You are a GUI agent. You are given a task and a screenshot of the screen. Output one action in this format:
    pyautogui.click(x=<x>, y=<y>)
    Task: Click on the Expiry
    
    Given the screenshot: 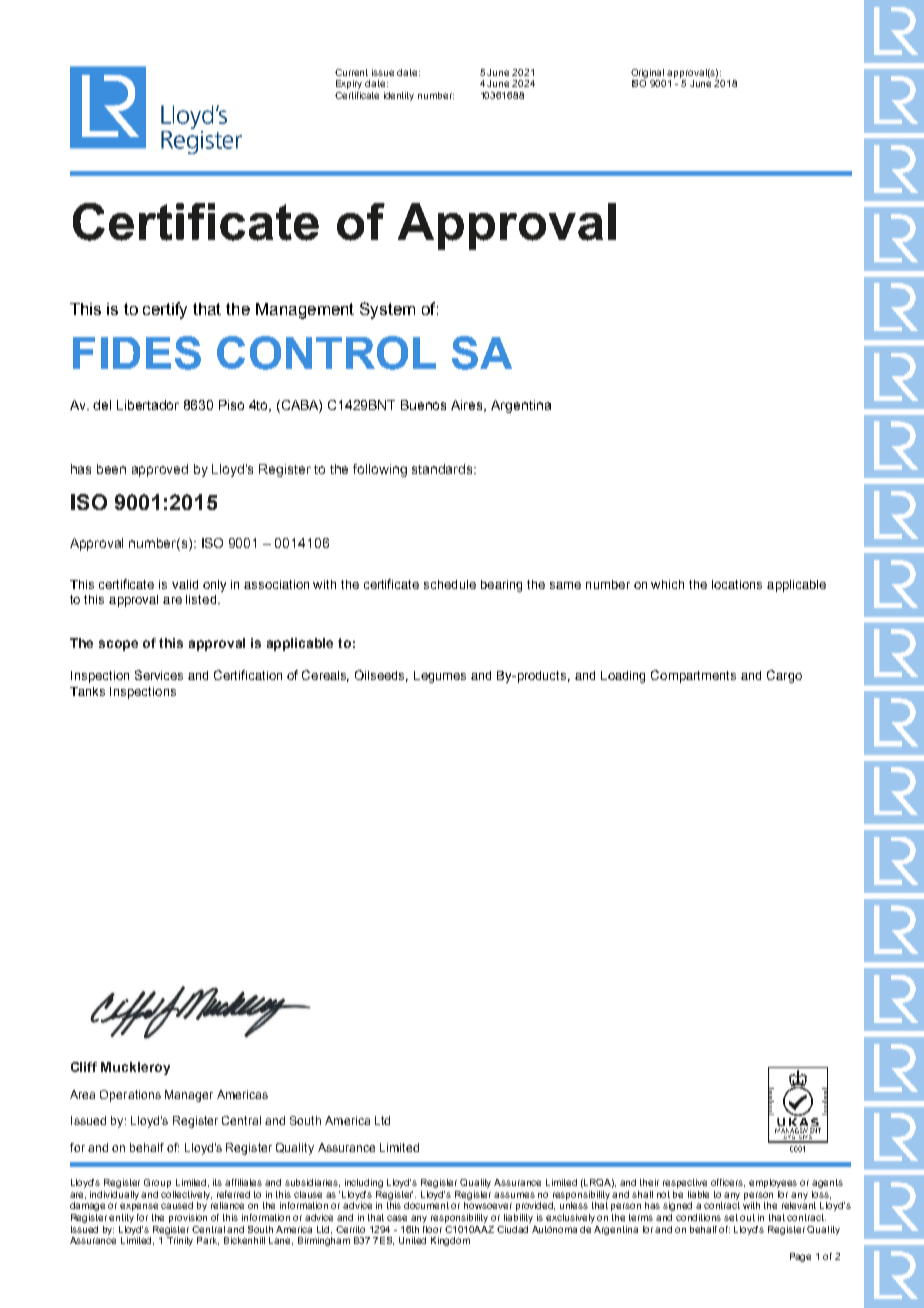 What is the action you would take?
    pyautogui.click(x=349, y=84)
